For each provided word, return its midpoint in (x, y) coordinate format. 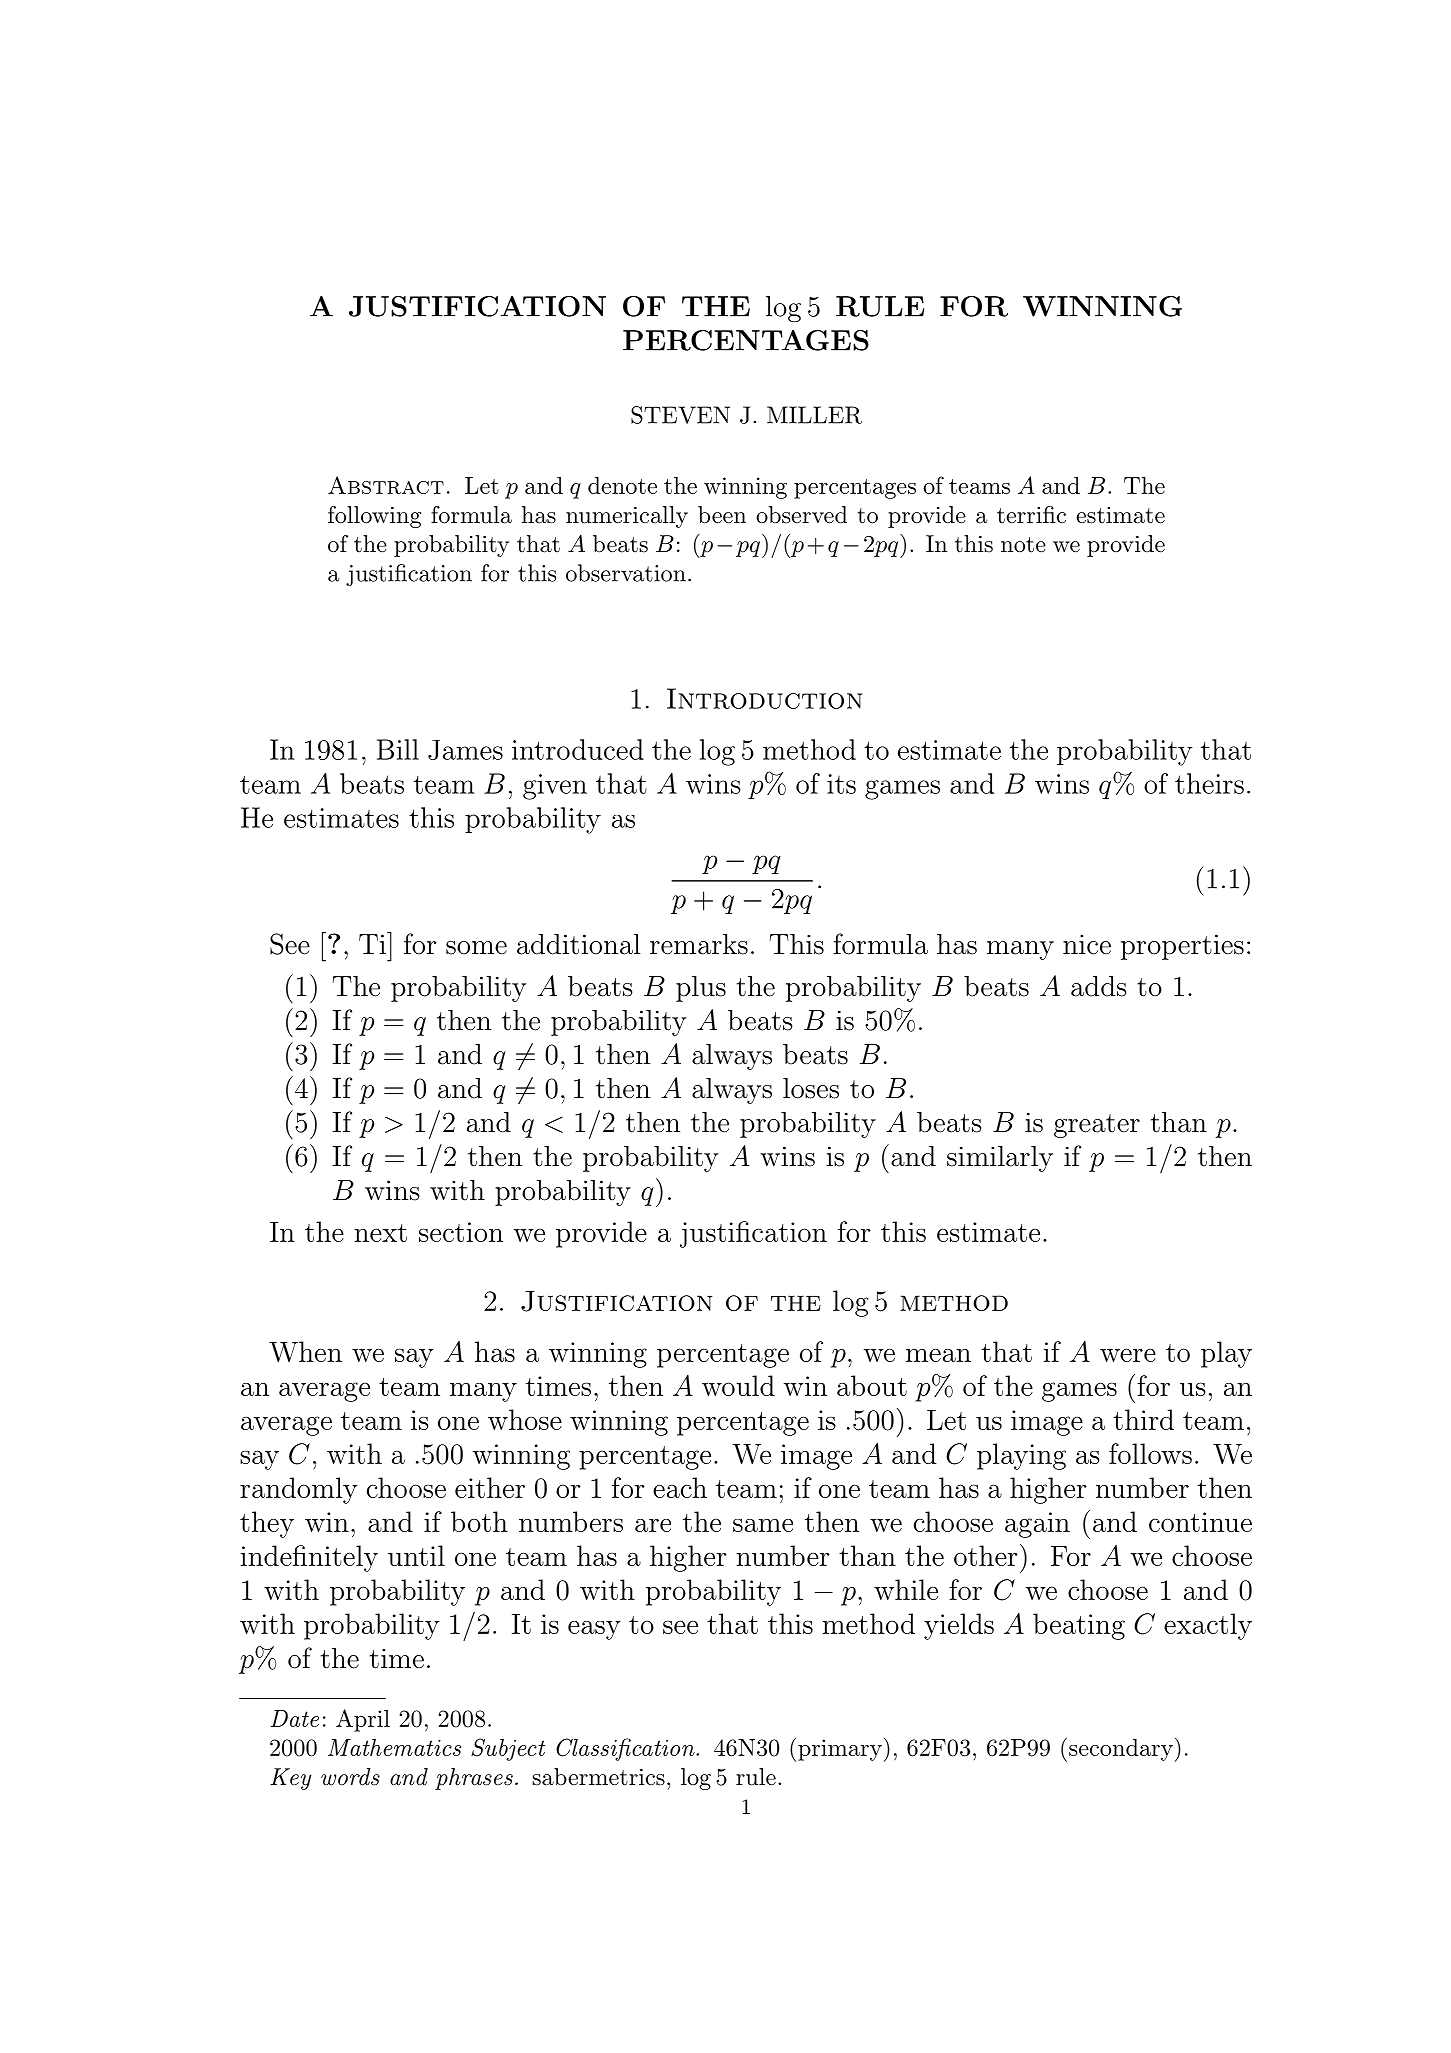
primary (840, 1750)
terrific (1031, 514)
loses (811, 1088)
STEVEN (680, 415)
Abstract (386, 485)
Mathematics (394, 1747)
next (380, 1233)
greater (1097, 1126)
